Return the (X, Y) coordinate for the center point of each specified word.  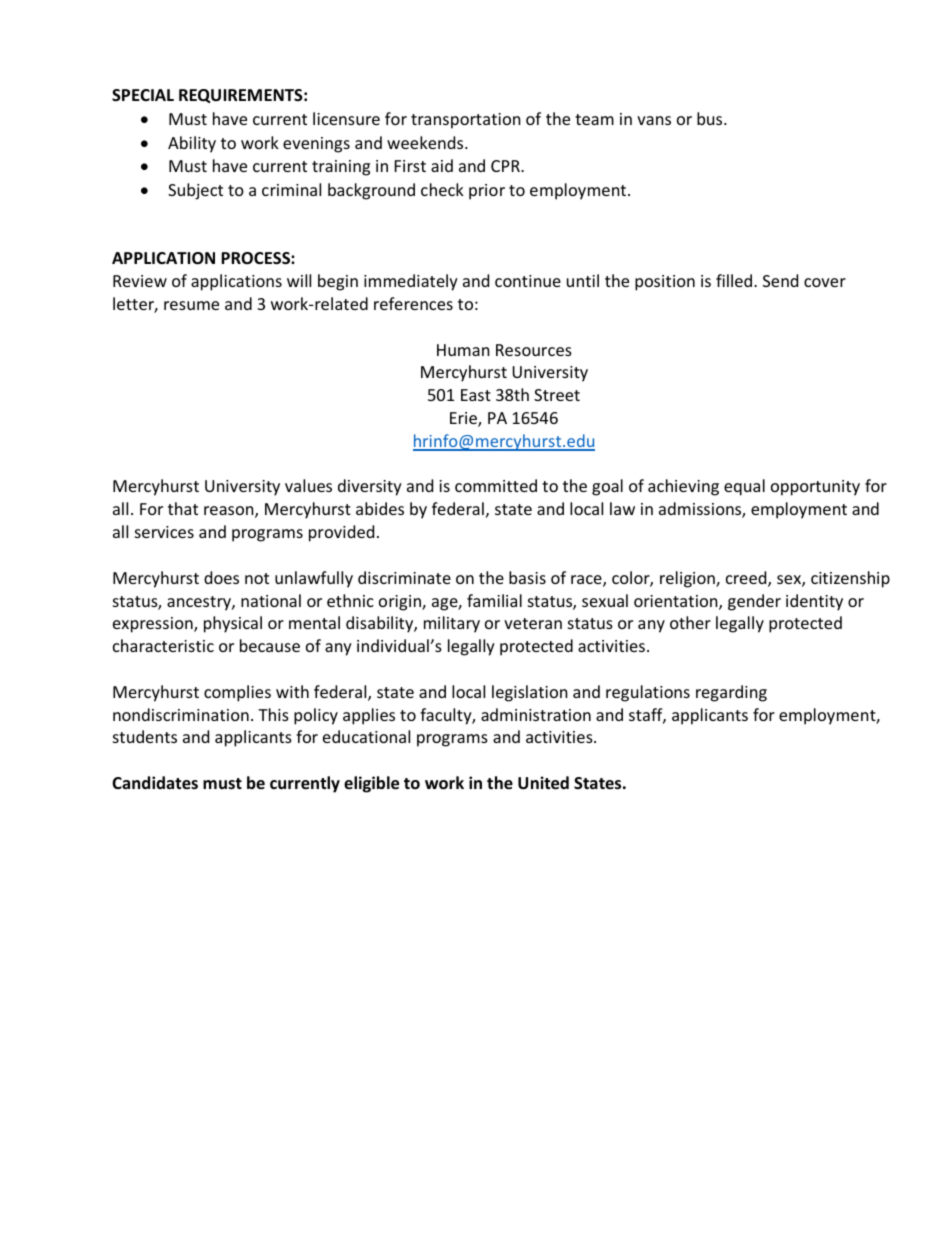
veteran (533, 623)
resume (191, 305)
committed (496, 485)
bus (711, 118)
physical (233, 624)
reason (230, 512)
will (299, 280)
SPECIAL (143, 95)
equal (744, 487)
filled (735, 280)
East (476, 395)
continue (528, 281)
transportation (466, 121)
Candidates (155, 783)
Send (780, 280)
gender (754, 602)
